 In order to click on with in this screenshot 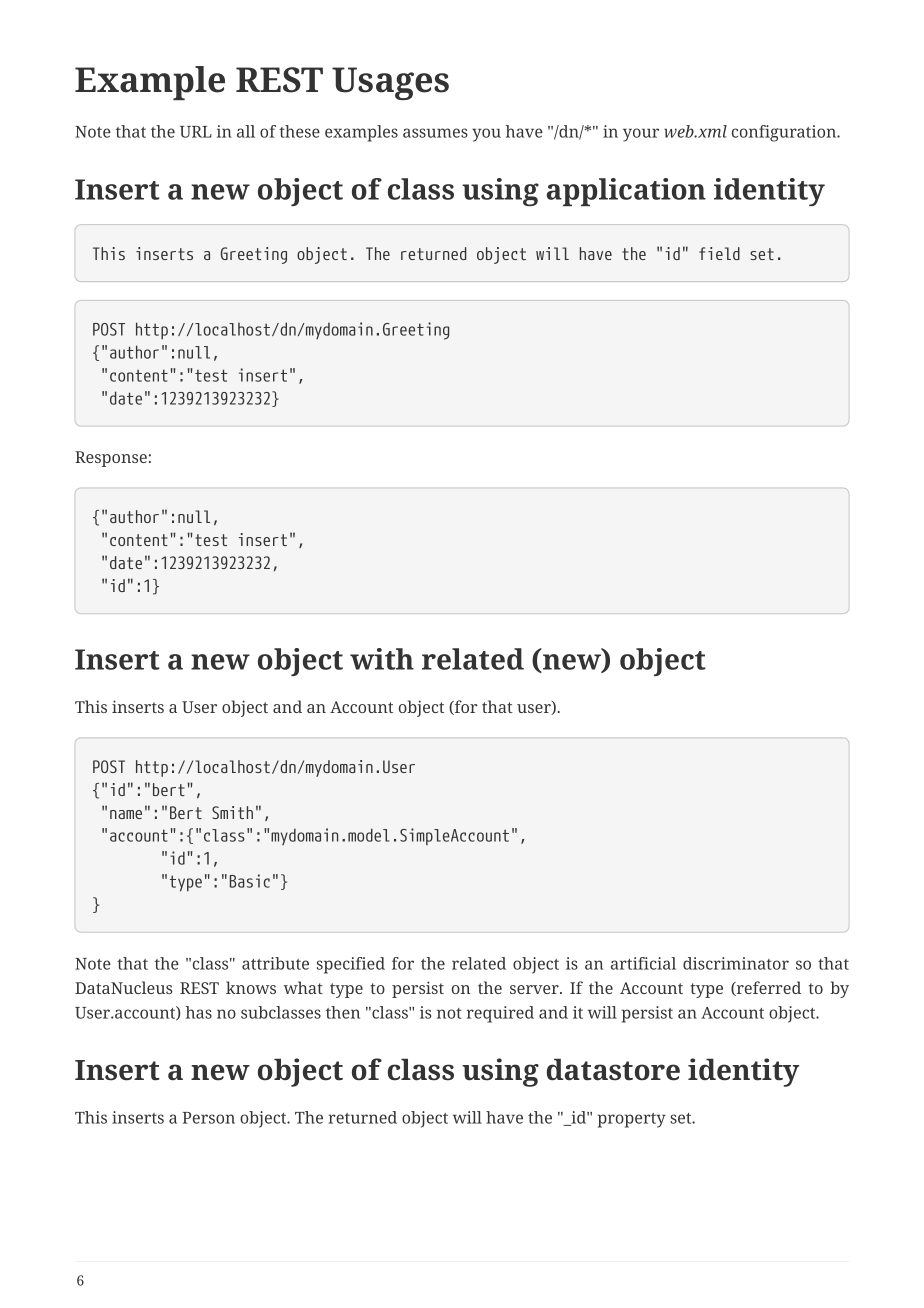, I will do `click(382, 659)`.
